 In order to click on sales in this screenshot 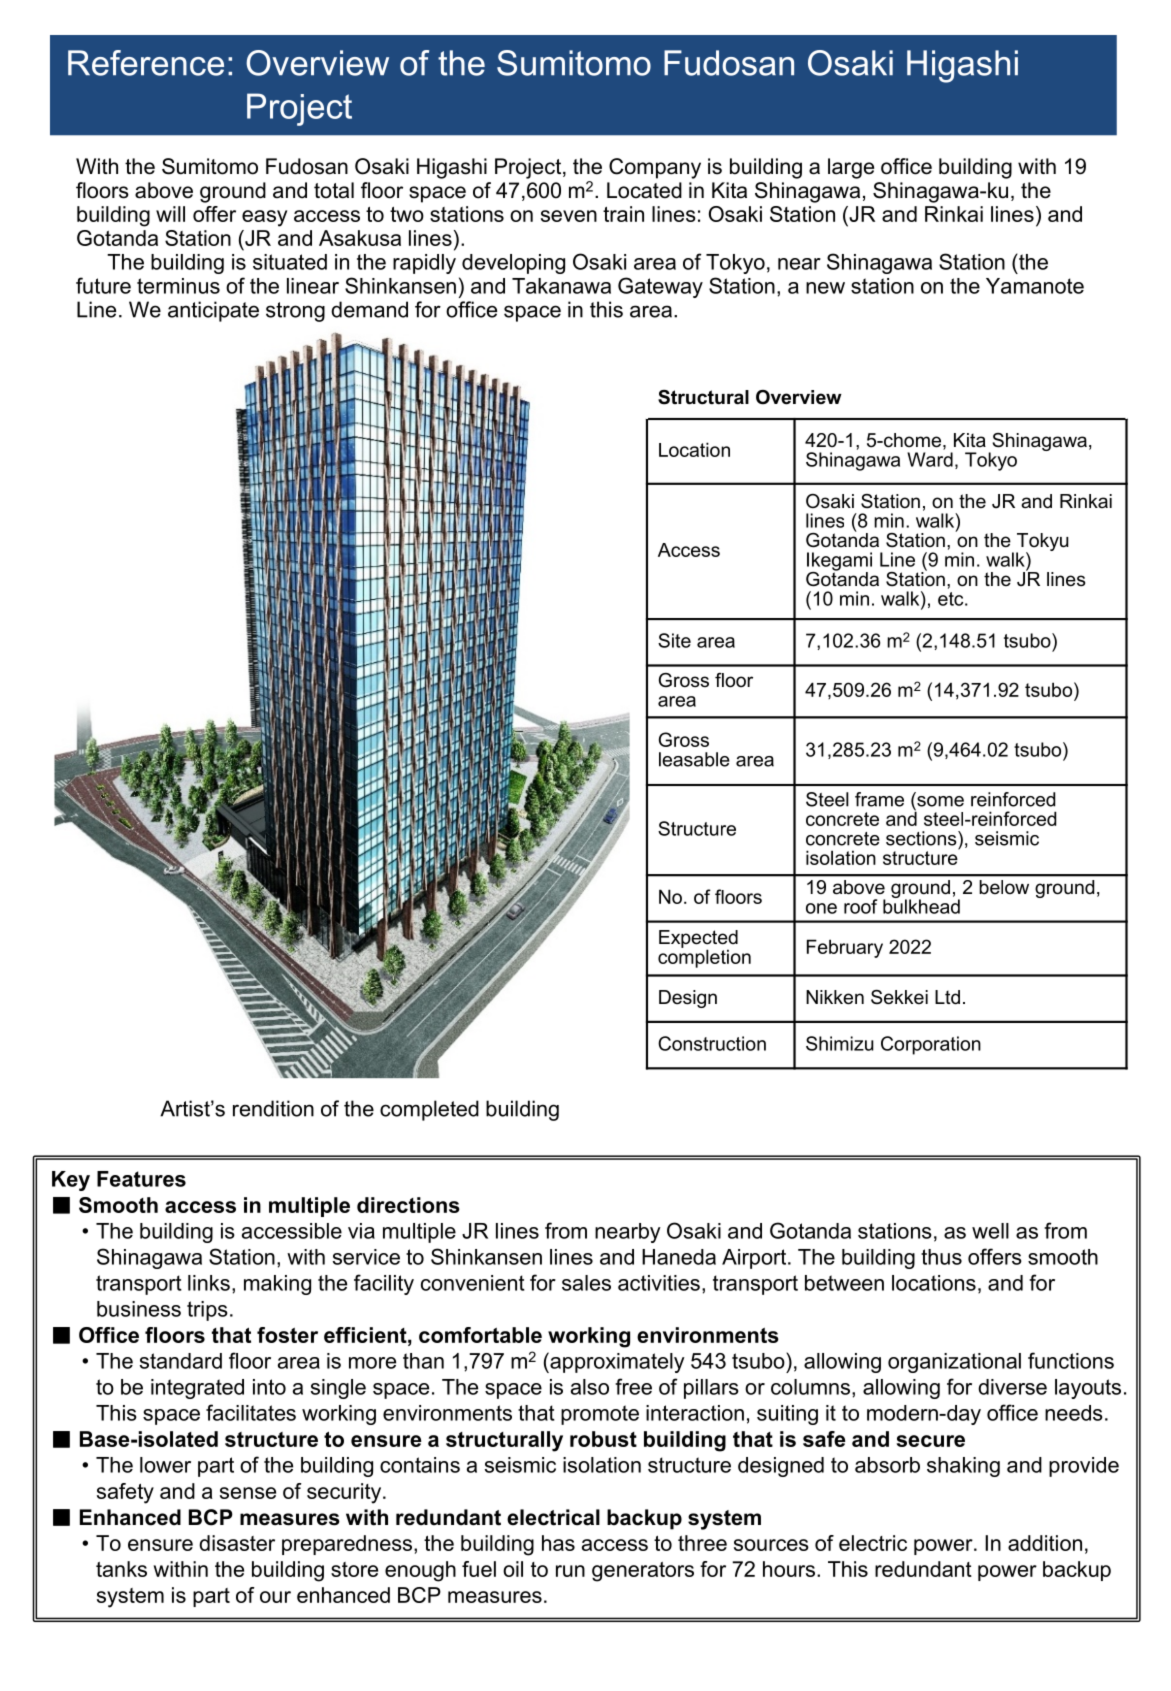, I will do `click(586, 1283)`.
